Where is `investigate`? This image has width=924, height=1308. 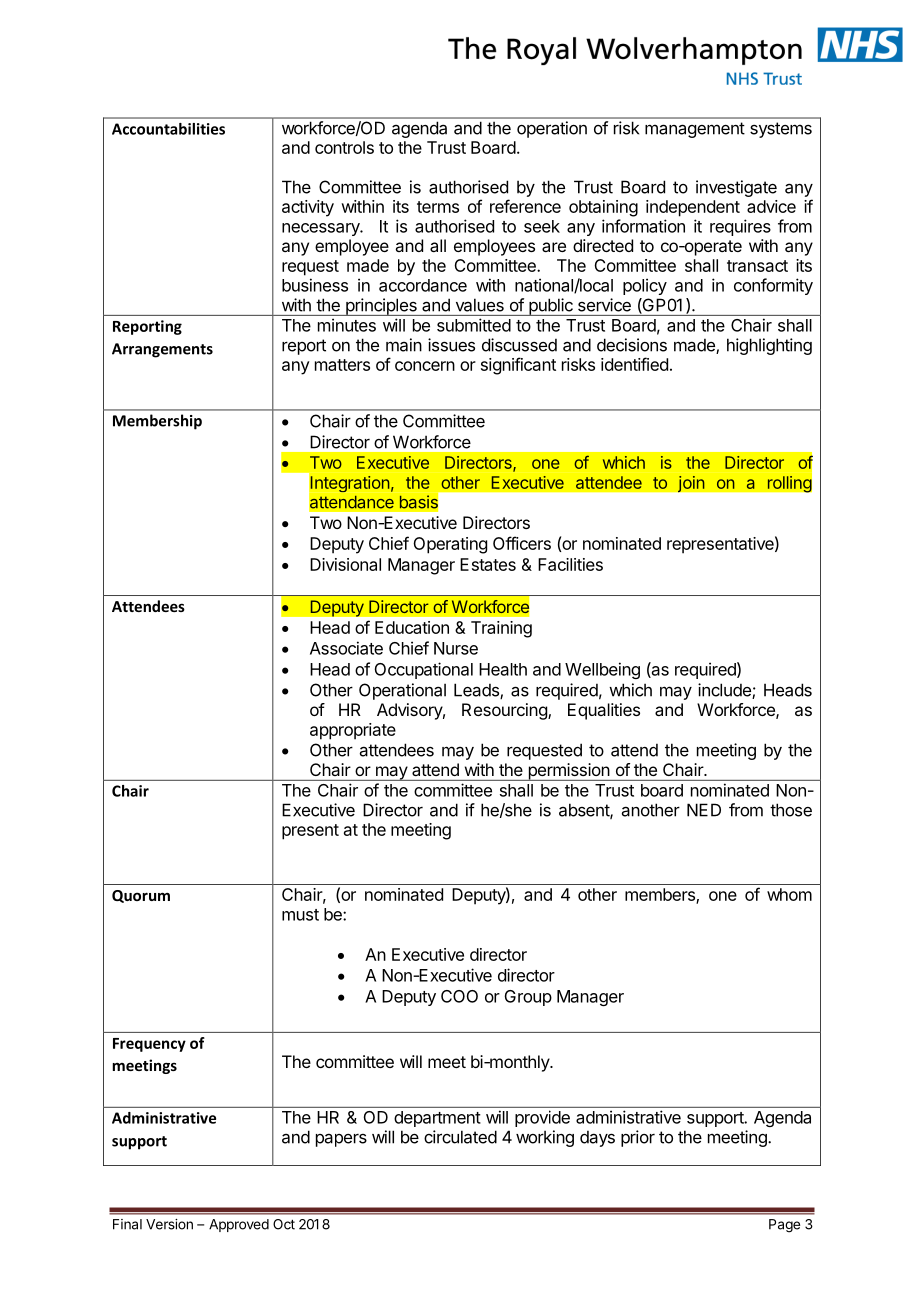
investigate is located at coordinates (736, 188).
